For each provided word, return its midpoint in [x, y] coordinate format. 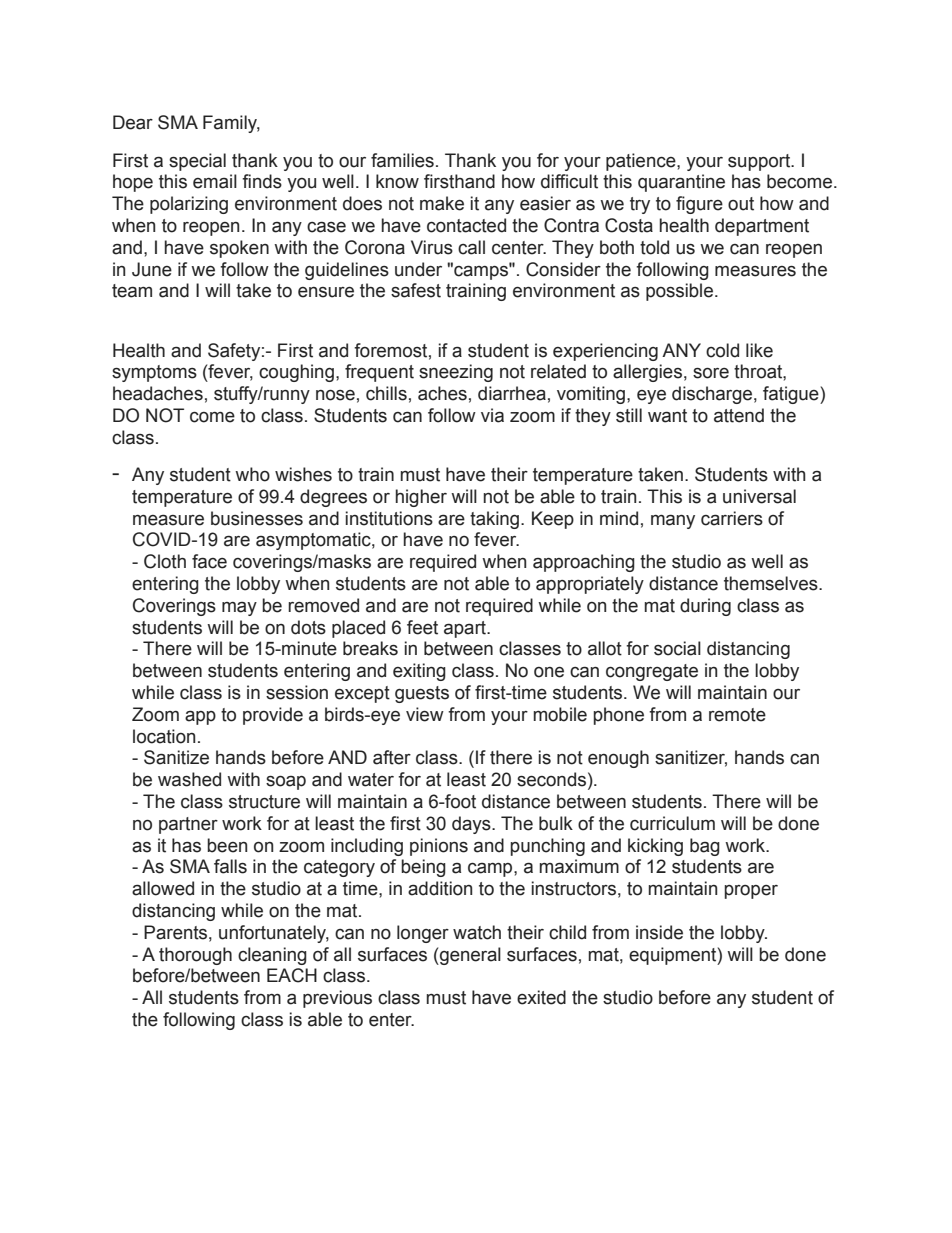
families [402, 160]
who [252, 474]
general [469, 956]
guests [422, 694]
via [492, 415]
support [760, 162]
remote [737, 715]
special [197, 162]
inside [659, 932]
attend [739, 415]
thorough [195, 956]
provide [273, 716]
